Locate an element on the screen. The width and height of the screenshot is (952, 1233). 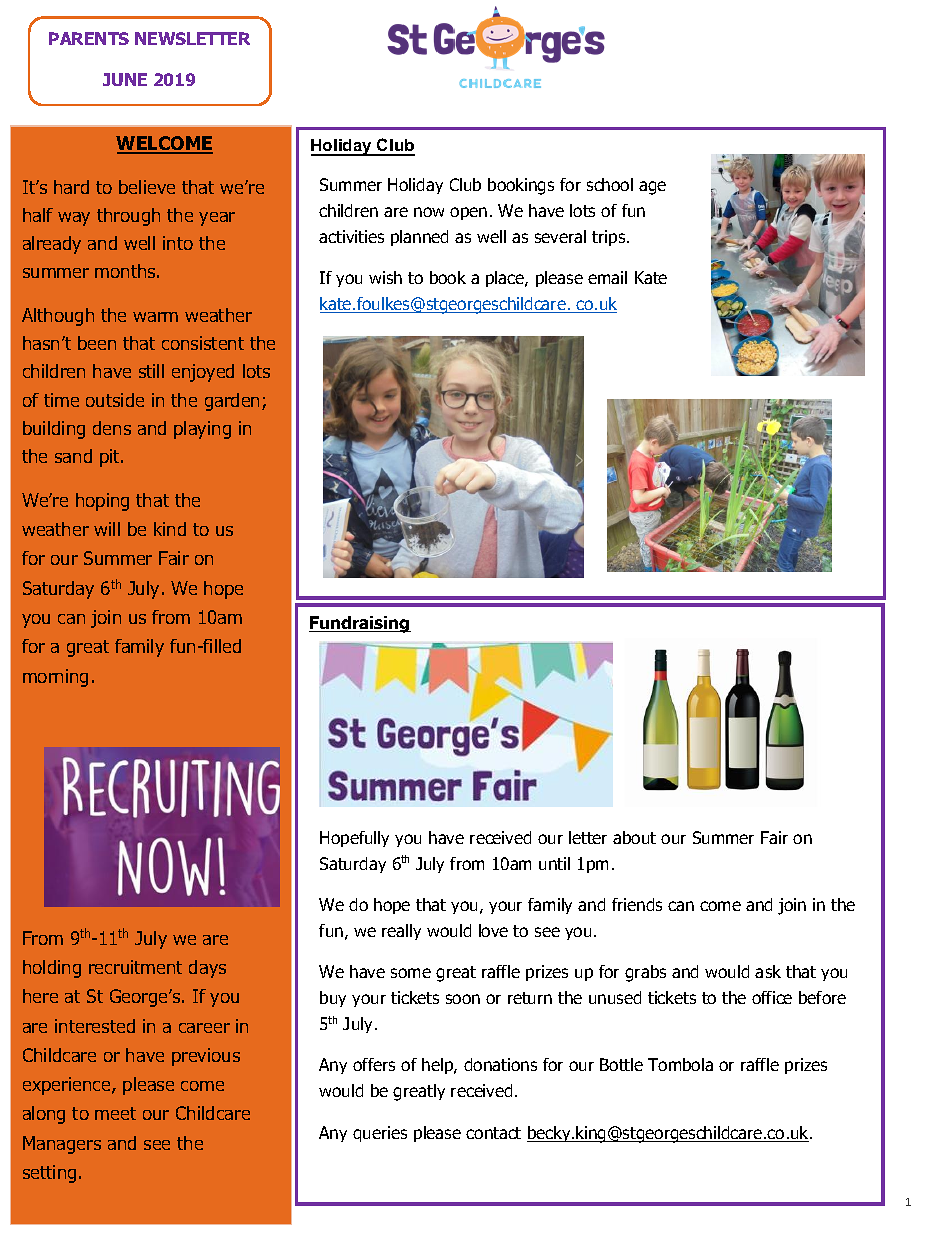
will is located at coordinates (107, 529).
